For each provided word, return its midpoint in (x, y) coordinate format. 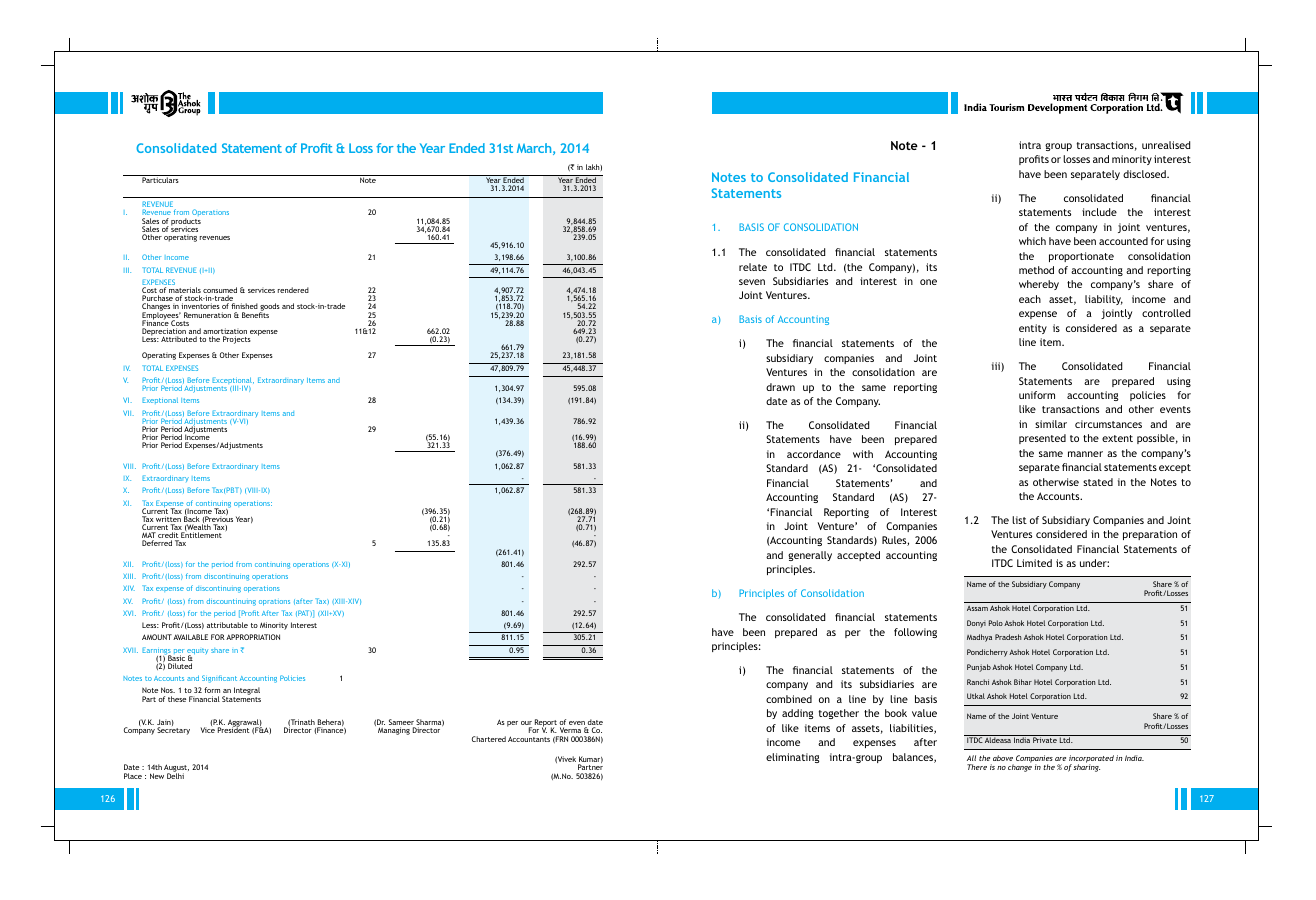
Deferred (157, 543)
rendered (293, 290)
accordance (814, 454)
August (176, 769)
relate (753, 267)
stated (1098, 482)
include (1099, 212)
